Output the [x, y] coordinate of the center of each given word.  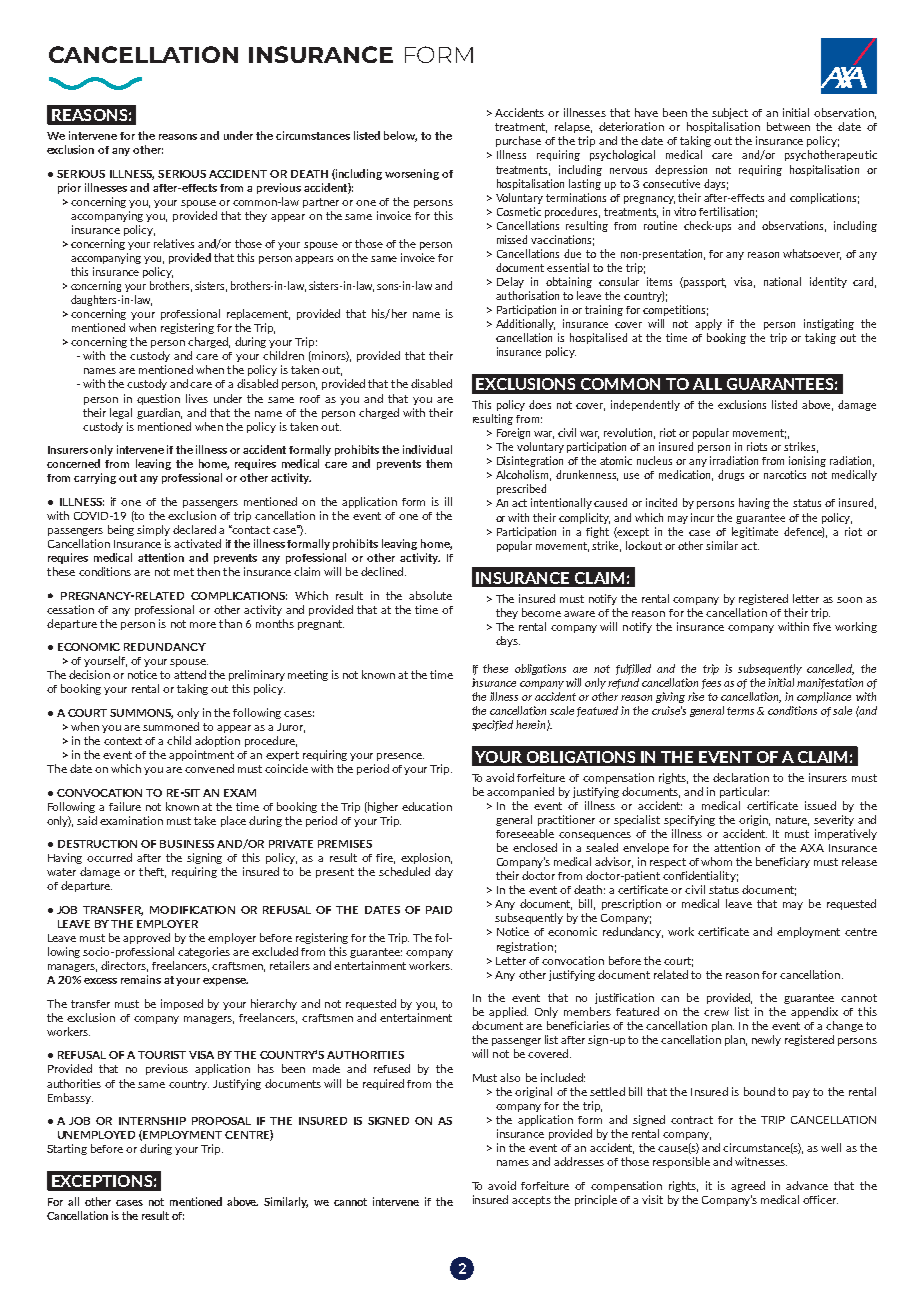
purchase [518, 141]
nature [792, 821]
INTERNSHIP [152, 1121]
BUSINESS [187, 844]
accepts [531, 1201]
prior [69, 188]
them [439, 463]
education [427, 806]
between [788, 126]
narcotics [785, 474]
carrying [95, 478]
